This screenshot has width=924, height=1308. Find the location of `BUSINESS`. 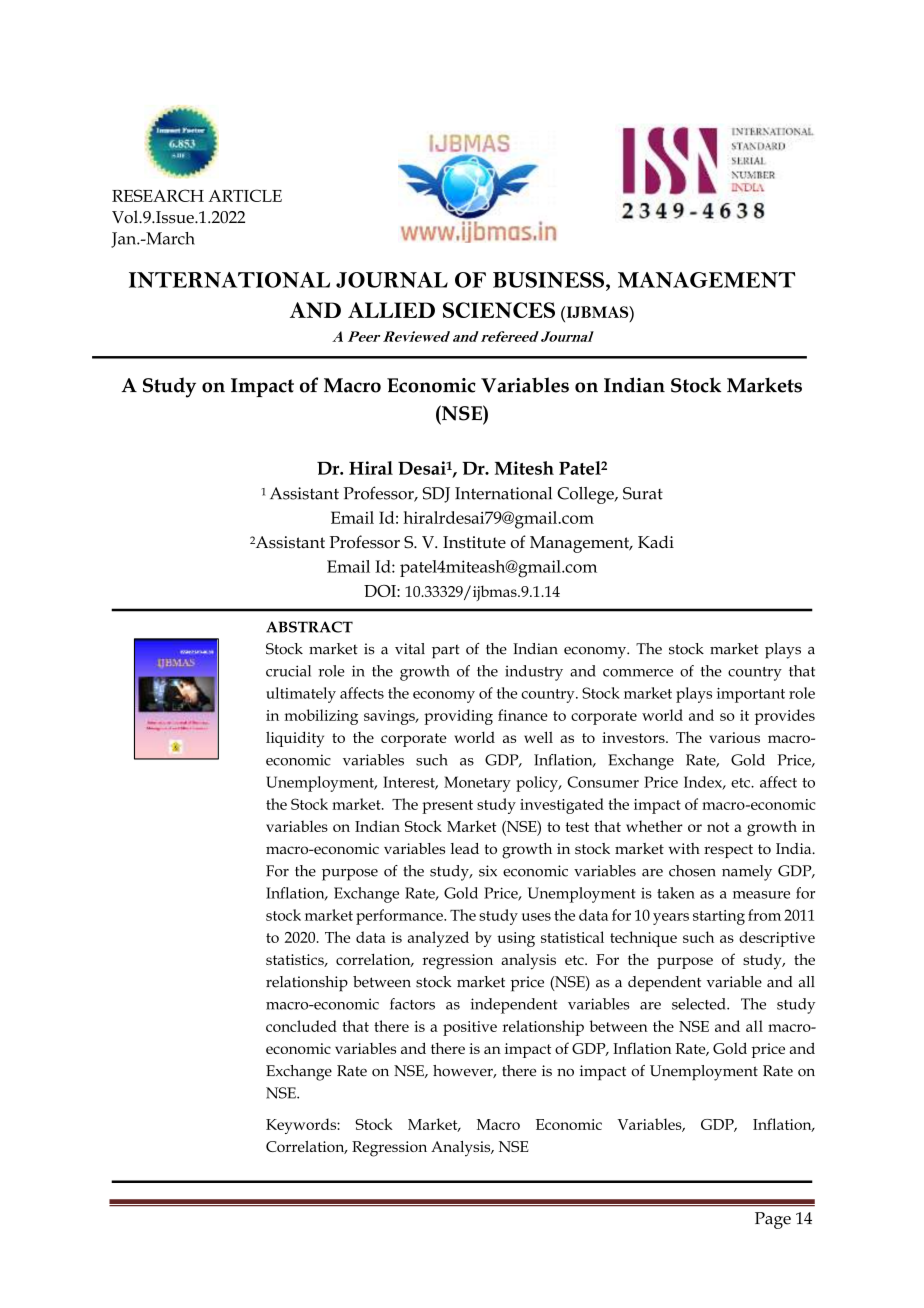

BUSINESS is located at coordinates (550, 280).
